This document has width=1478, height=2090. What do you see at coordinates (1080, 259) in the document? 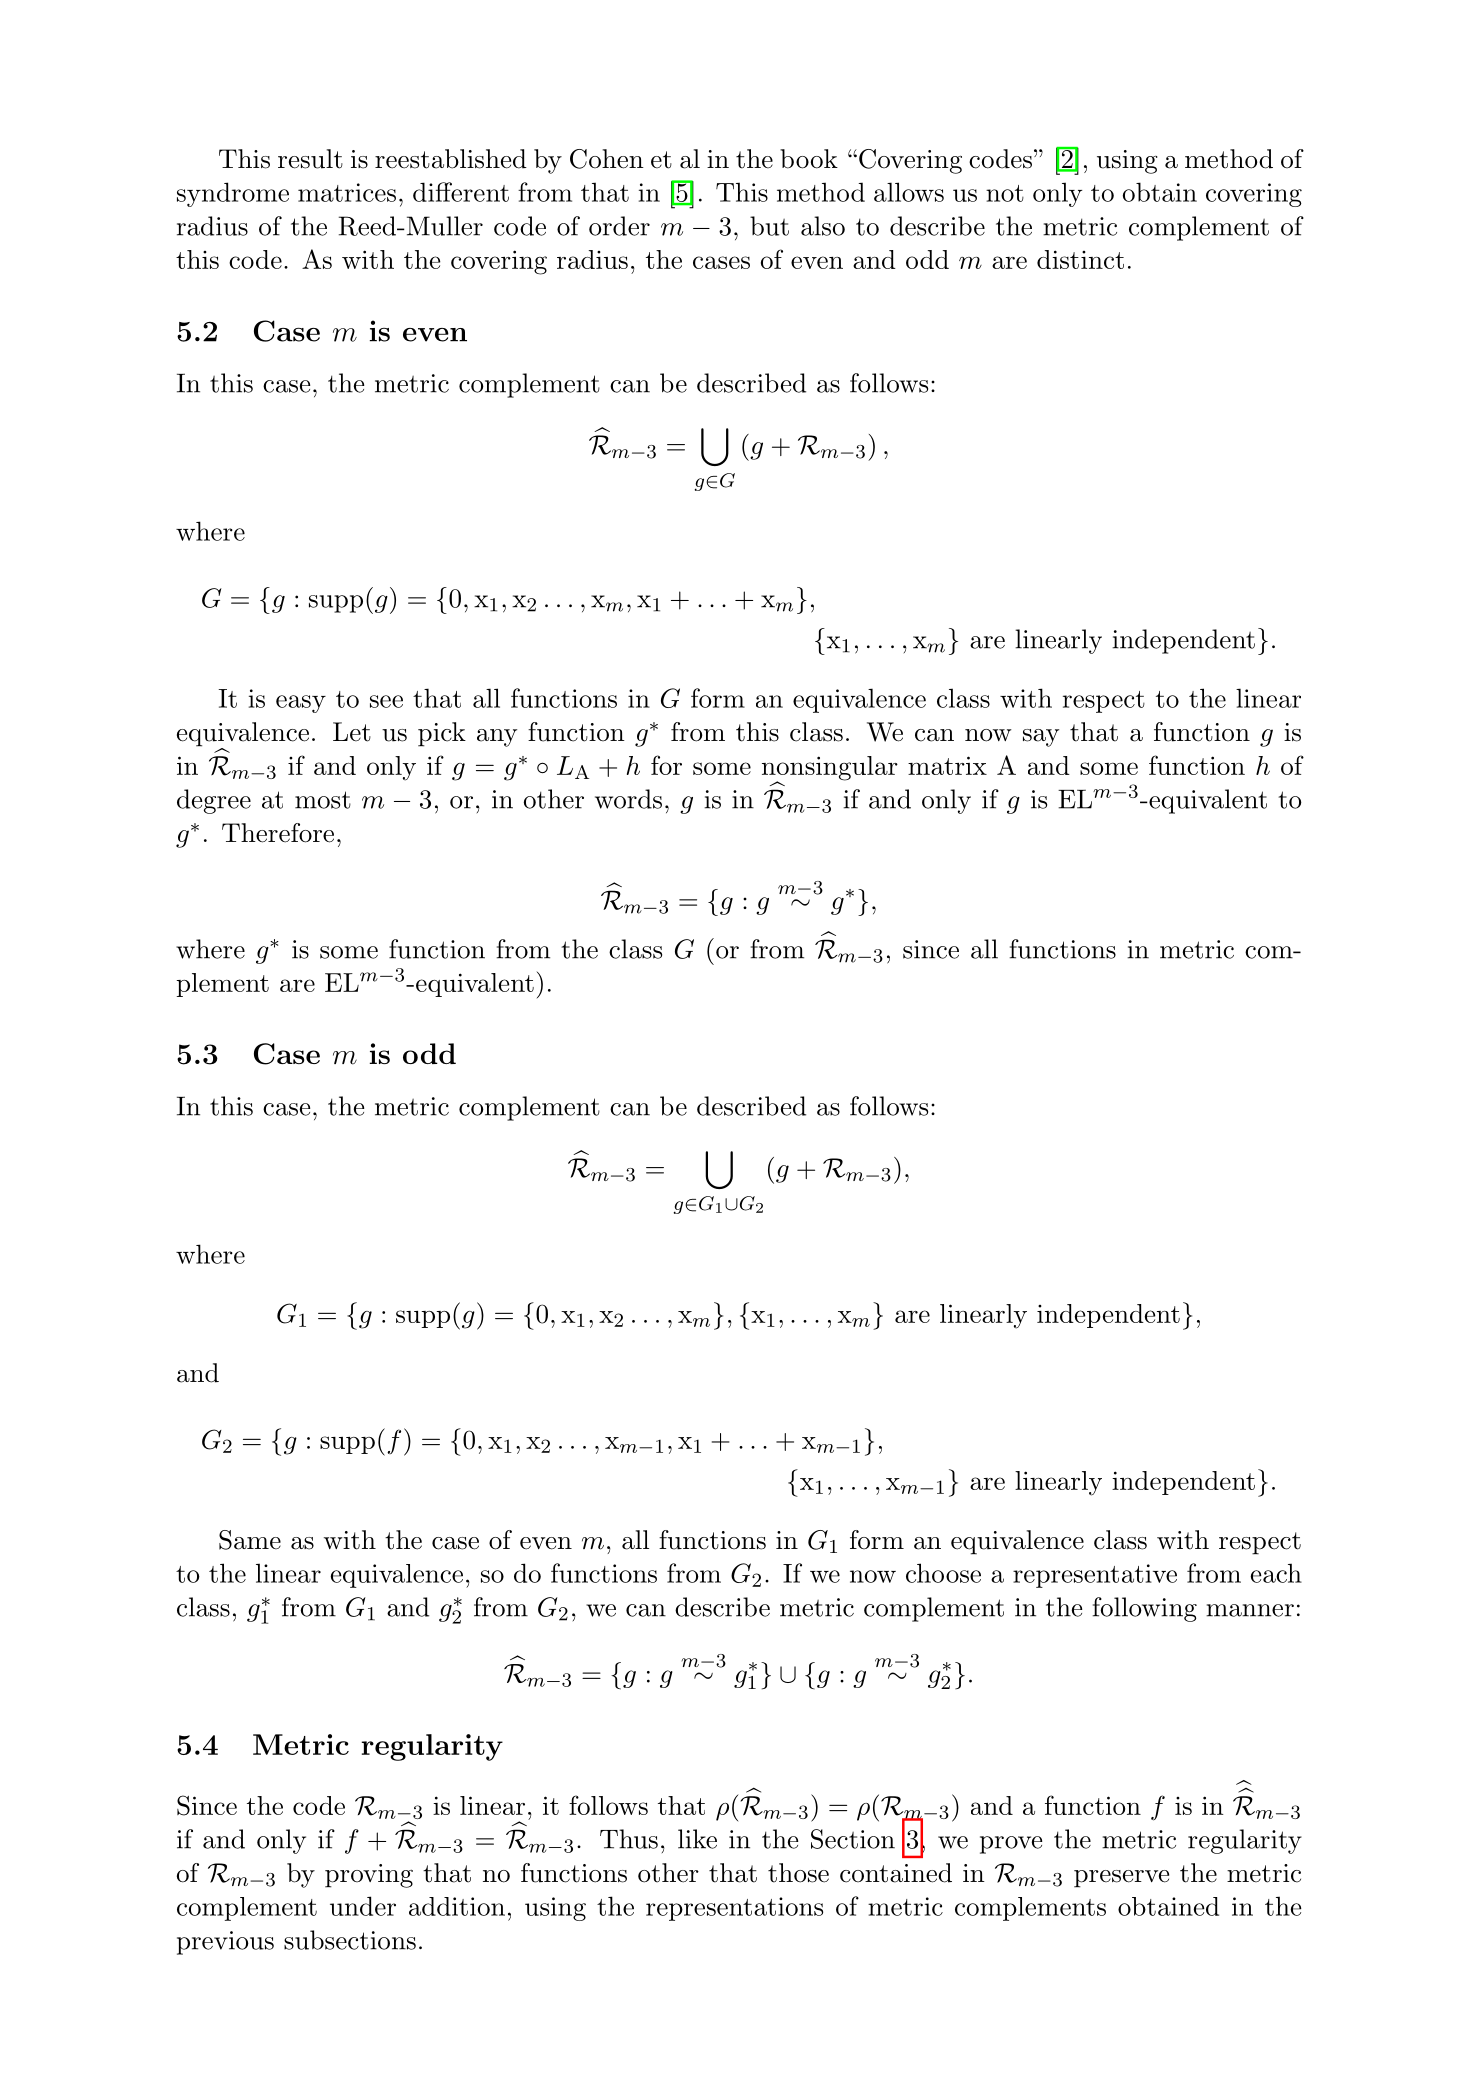
I see `distinct` at bounding box center [1080, 259].
